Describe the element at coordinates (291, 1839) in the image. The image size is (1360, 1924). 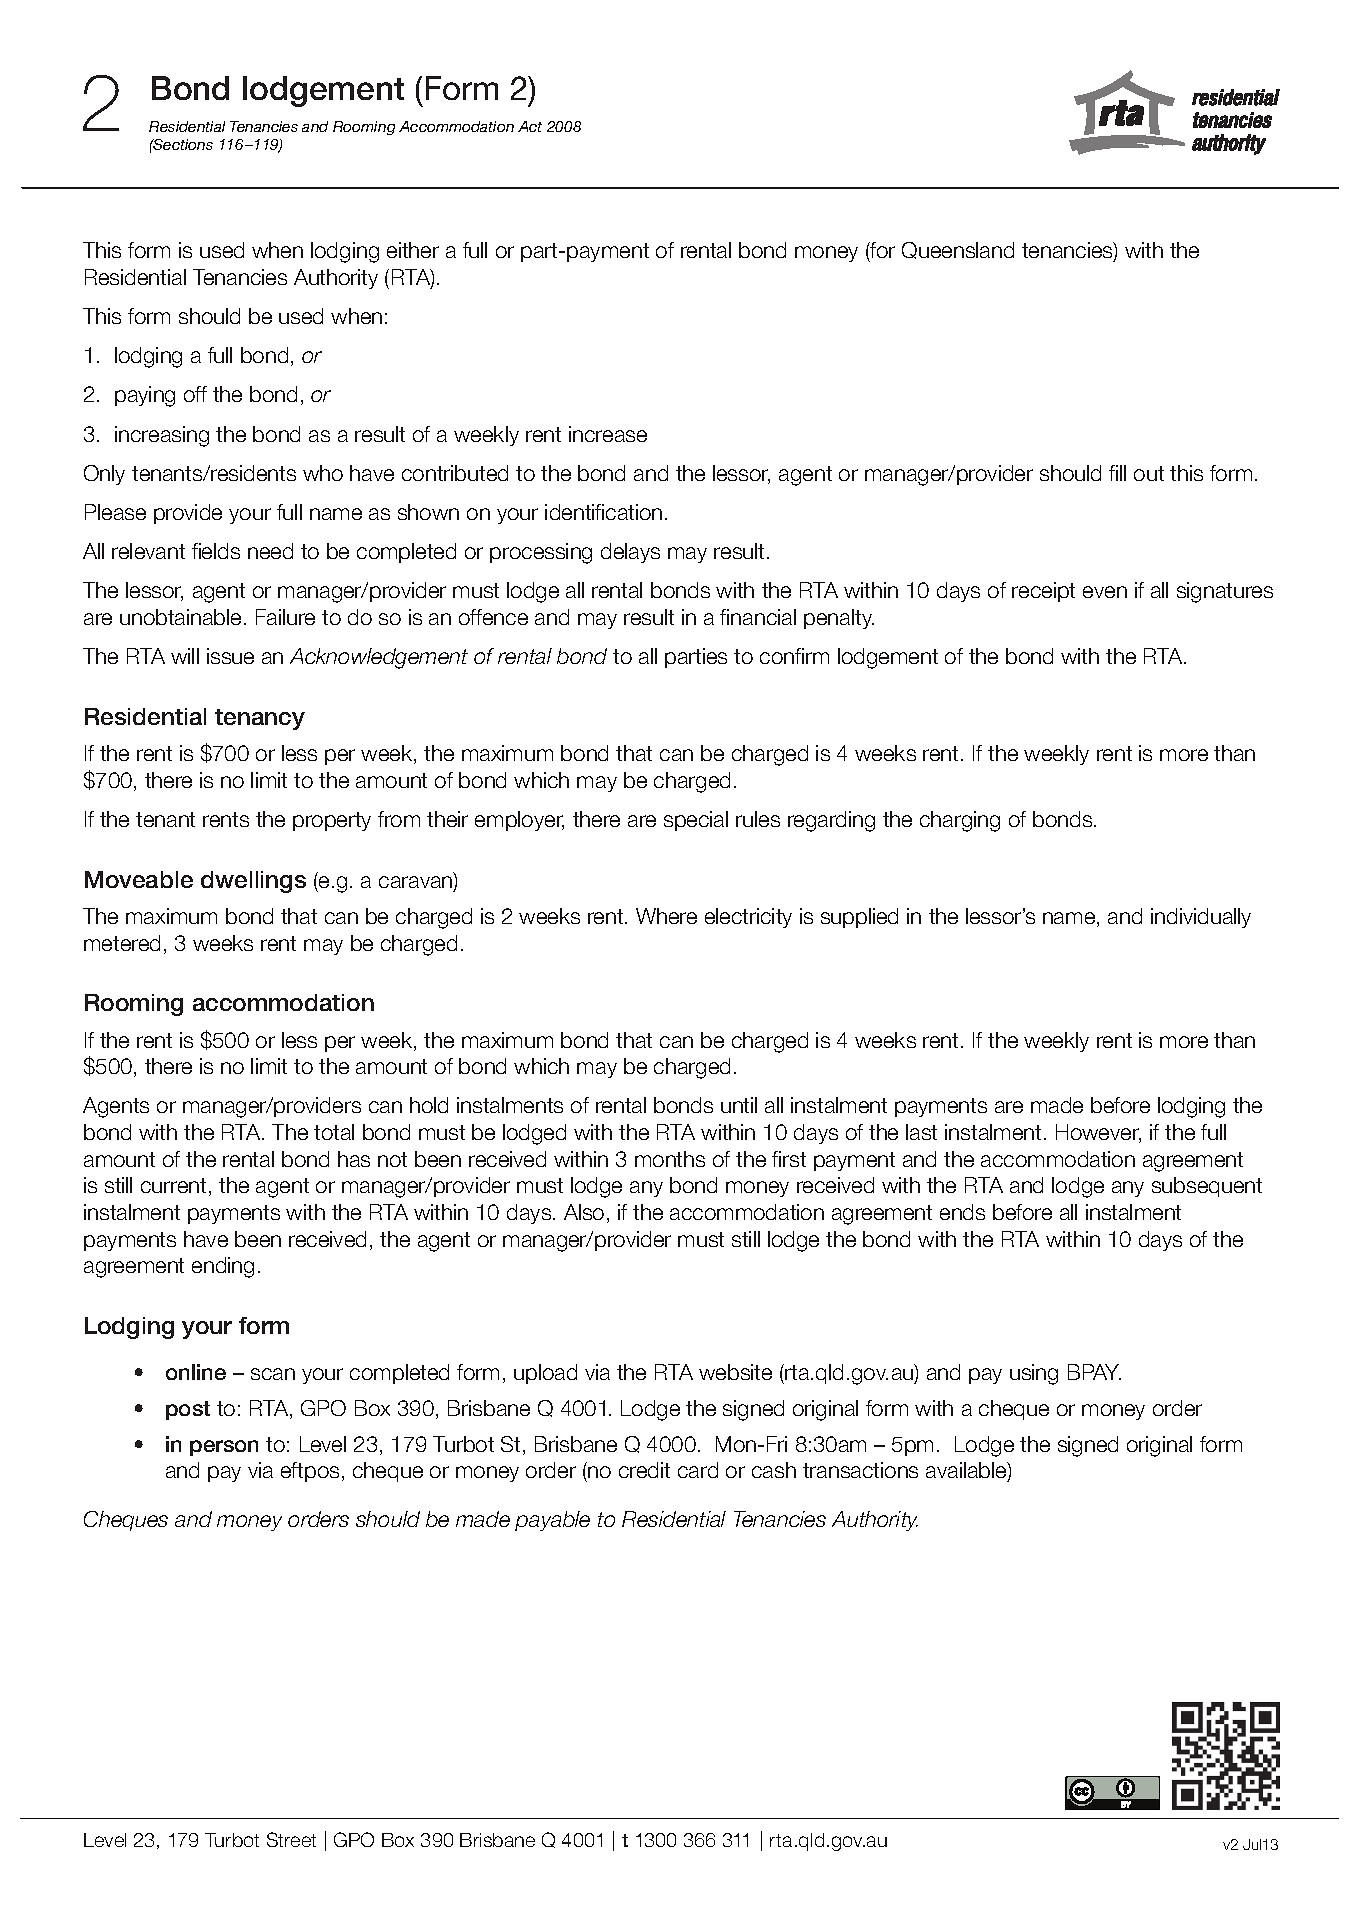
I see `Street` at that location.
